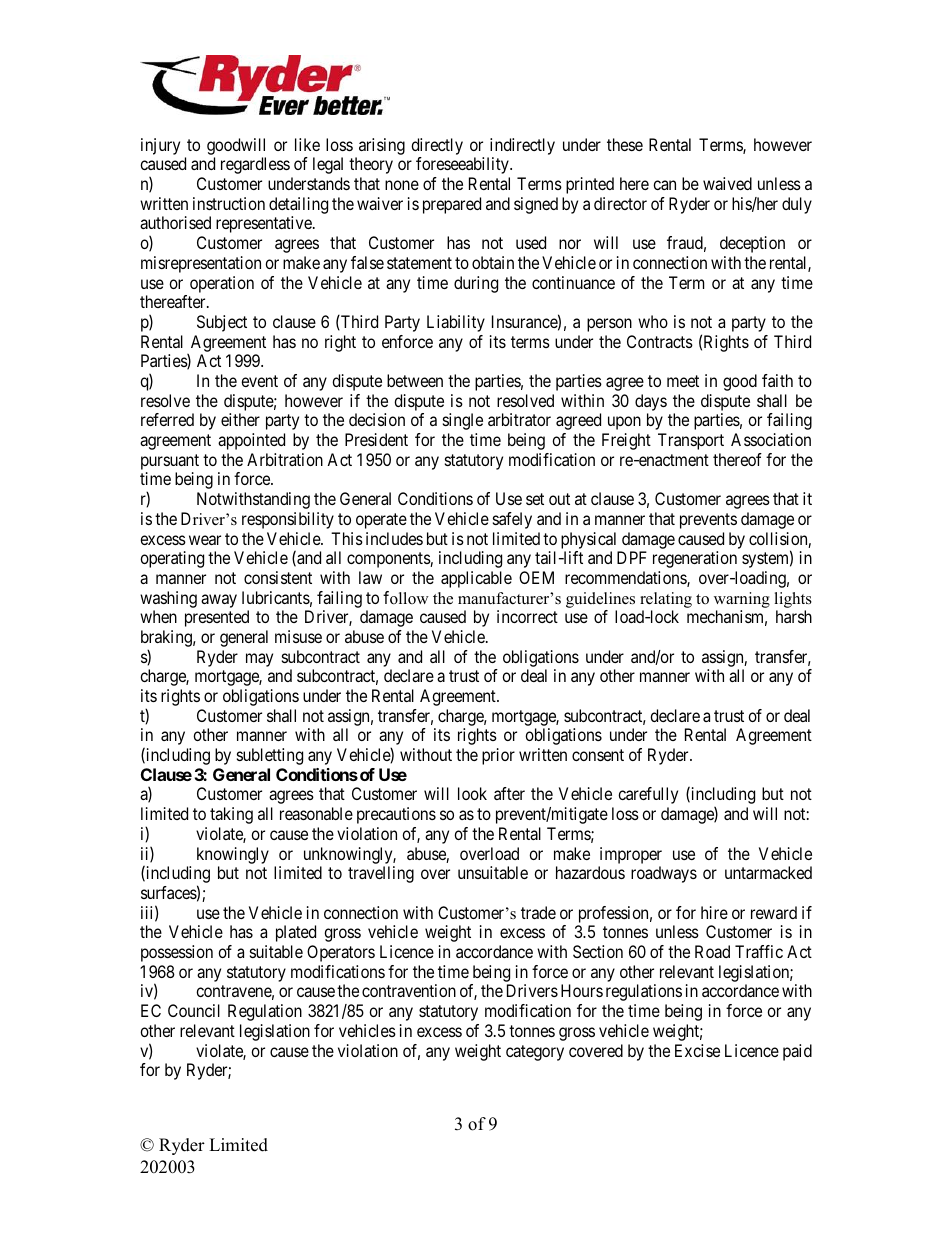  What do you see at coordinates (194, 1010) in the screenshot?
I see `Council` at bounding box center [194, 1010].
